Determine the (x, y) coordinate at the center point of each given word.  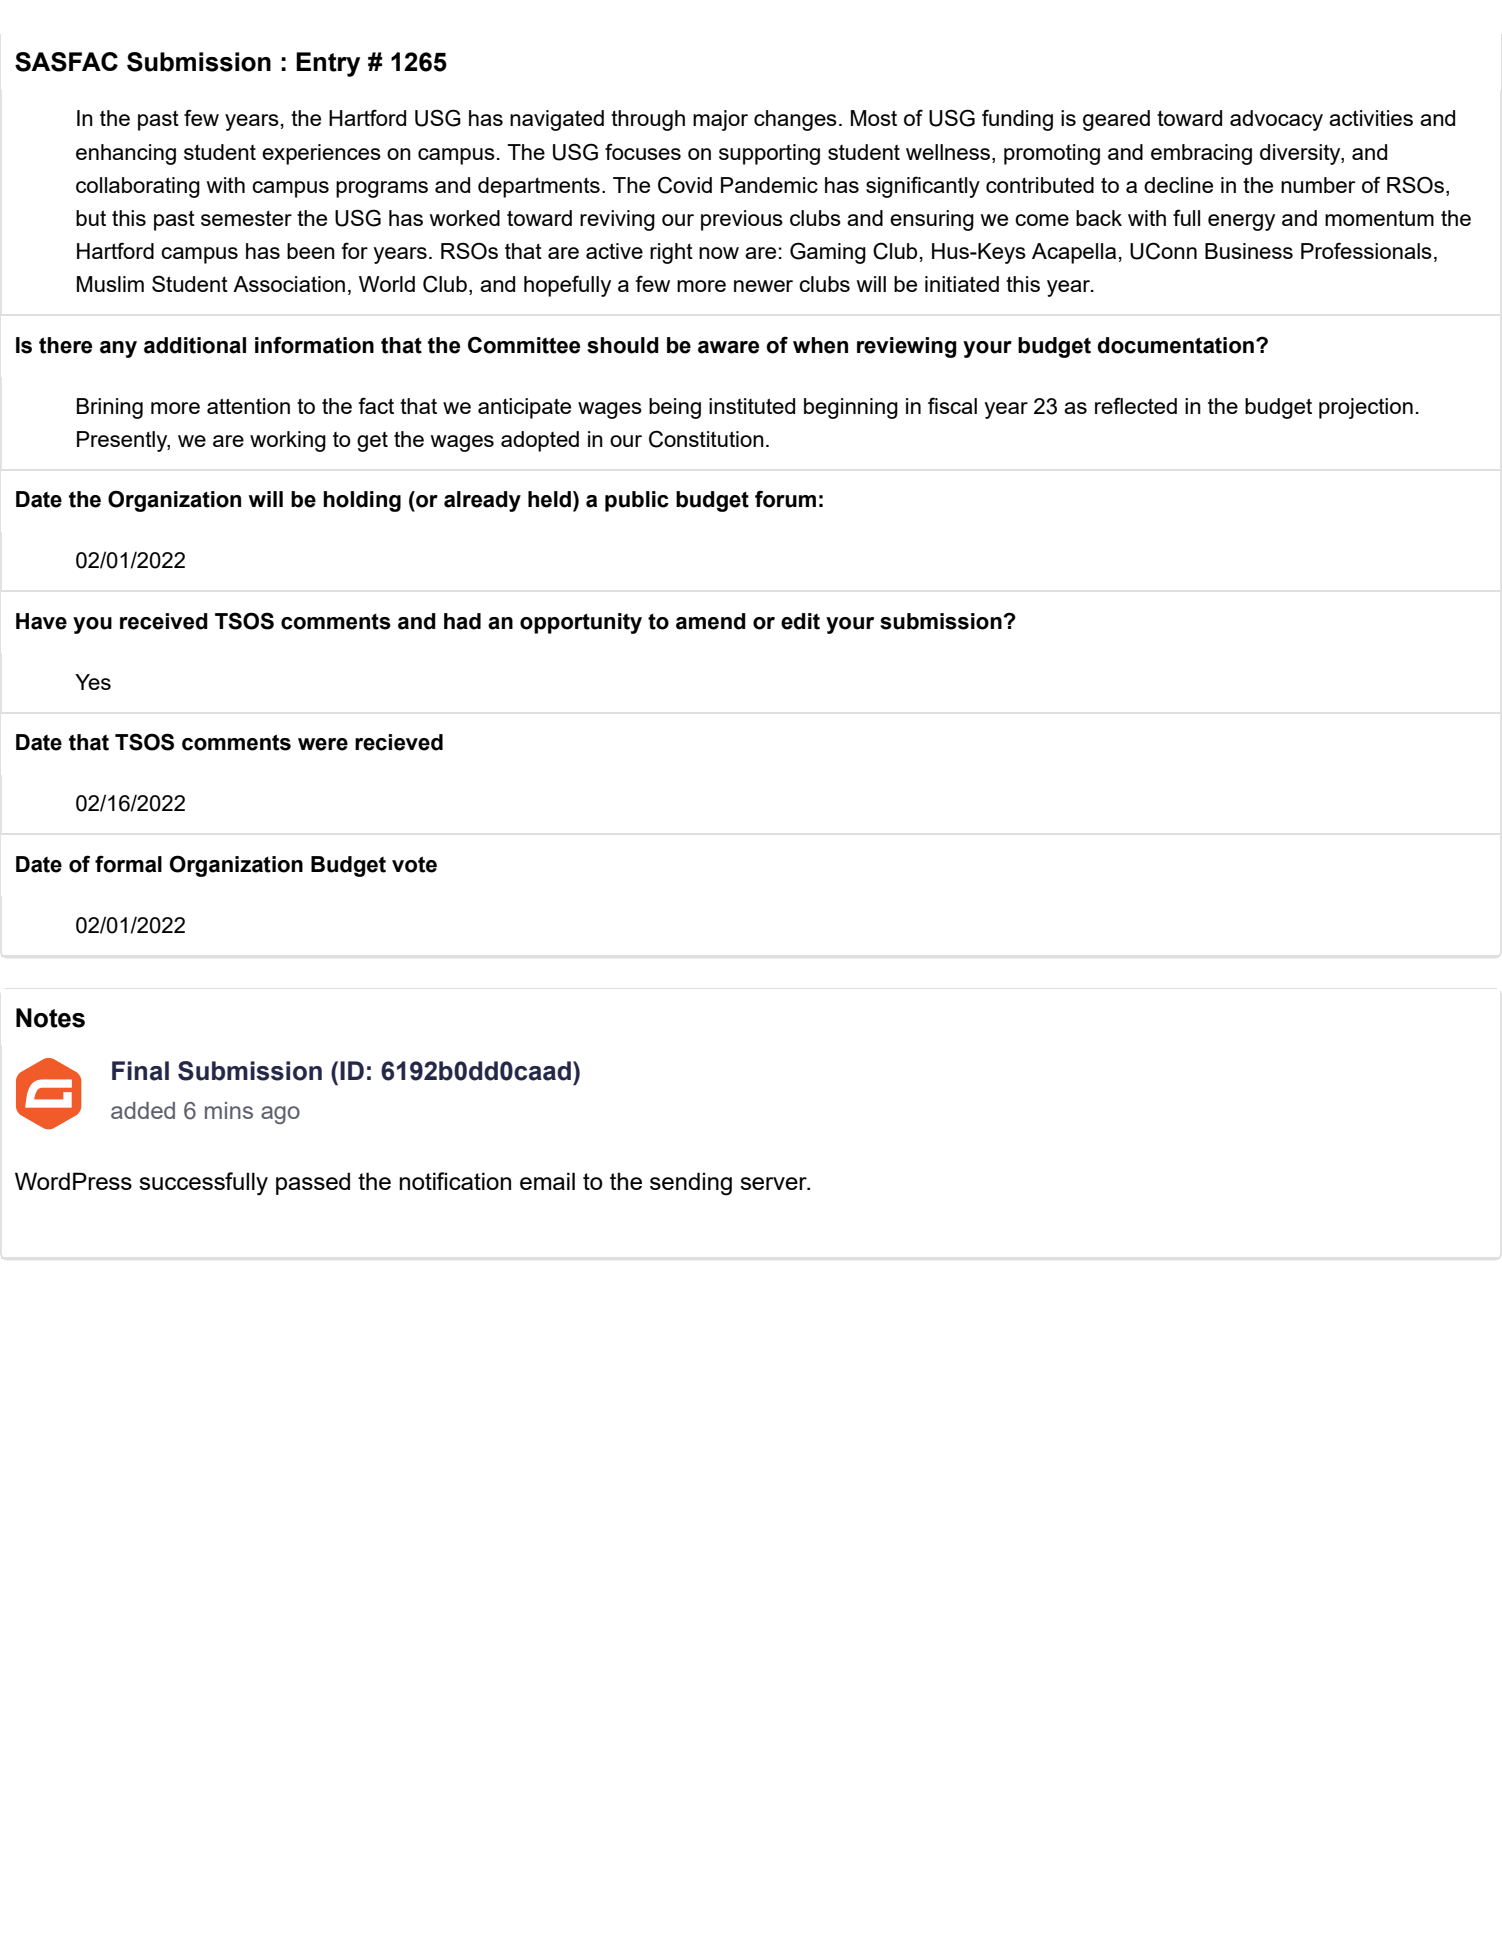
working (288, 441)
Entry (328, 64)
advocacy (1276, 120)
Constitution (706, 439)
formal (128, 864)
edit (800, 621)
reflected (1136, 405)
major (720, 120)
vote (414, 864)
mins (229, 1110)
